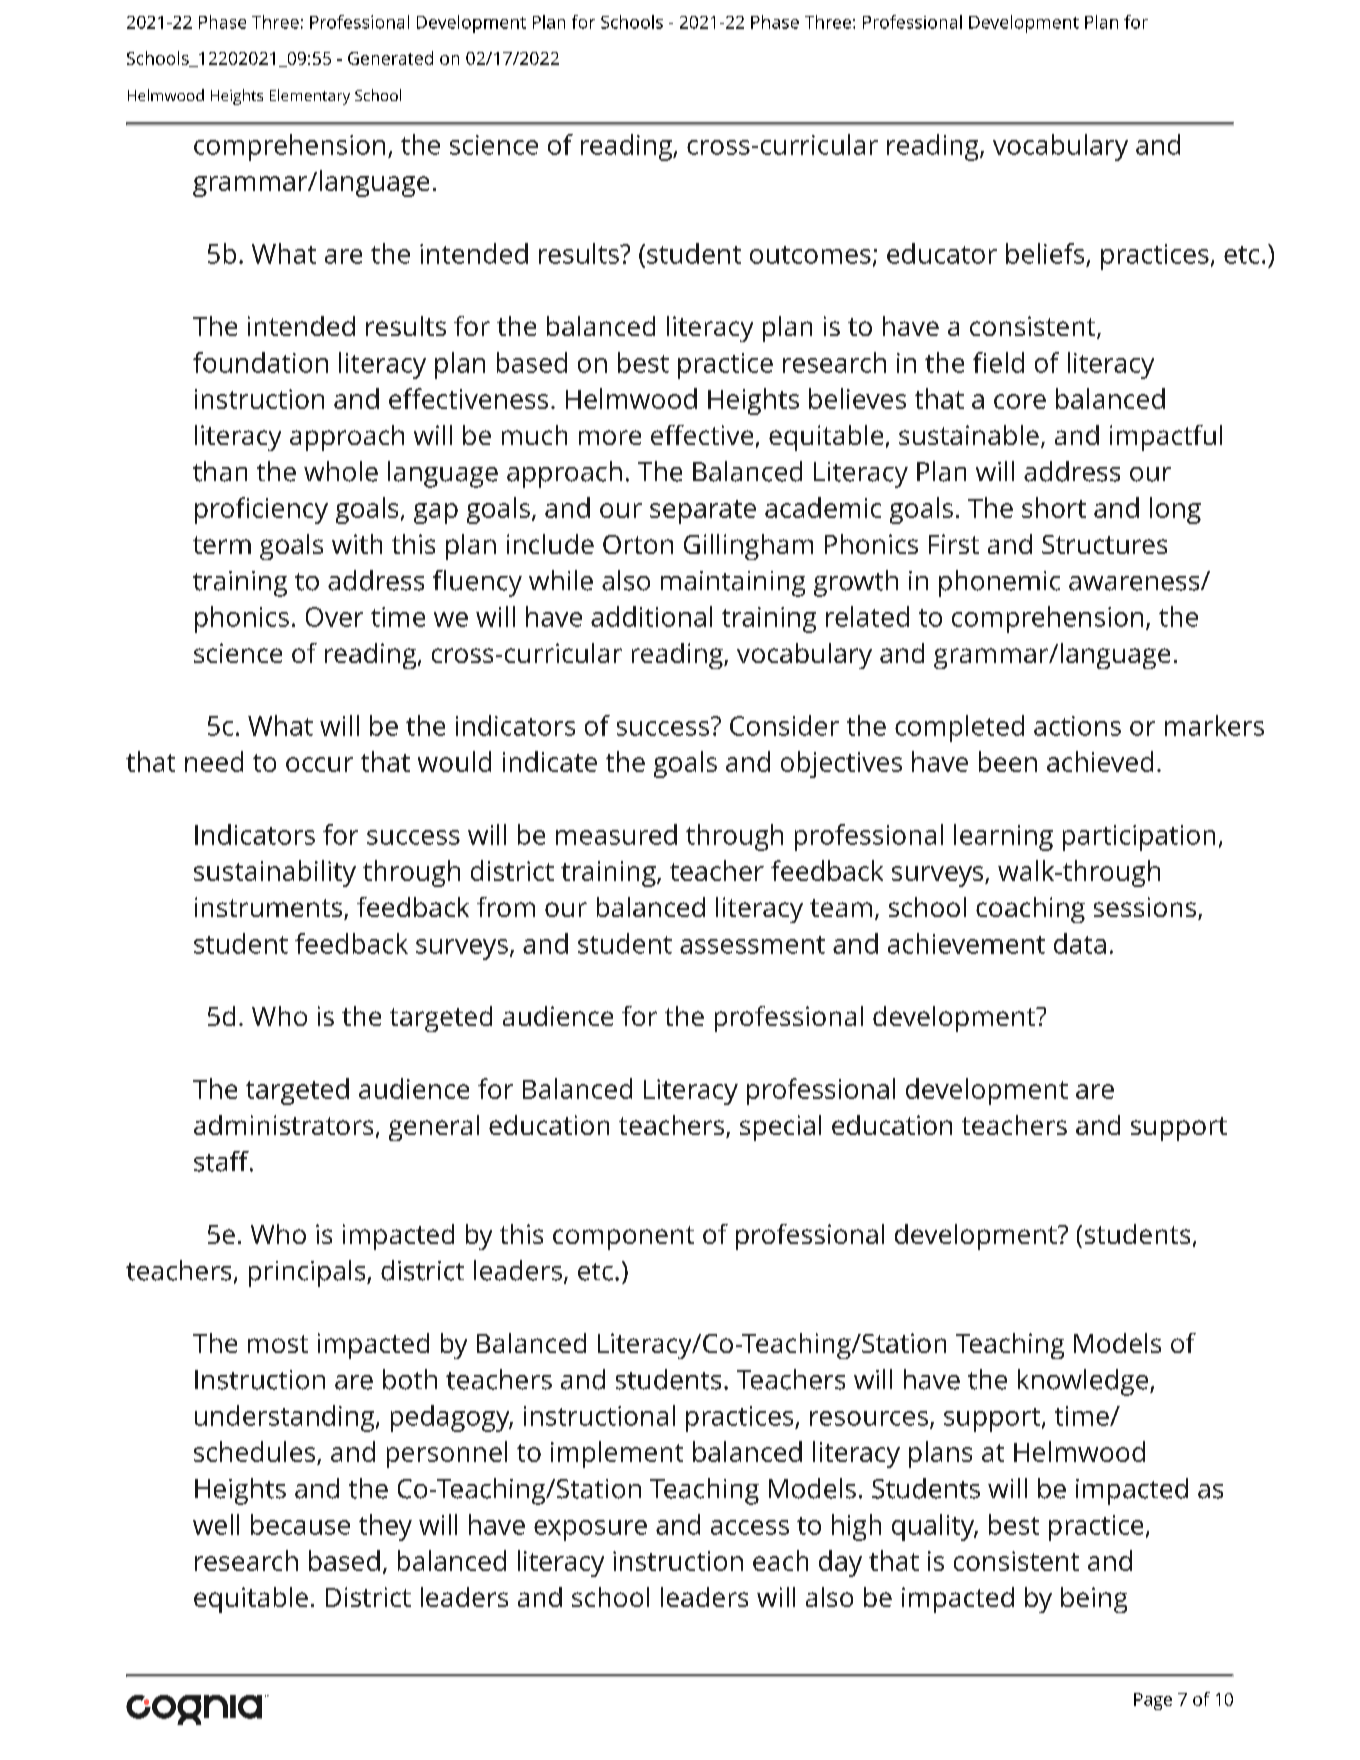  What do you see at coordinates (300, 1524) in the screenshot?
I see `because` at bounding box center [300, 1524].
